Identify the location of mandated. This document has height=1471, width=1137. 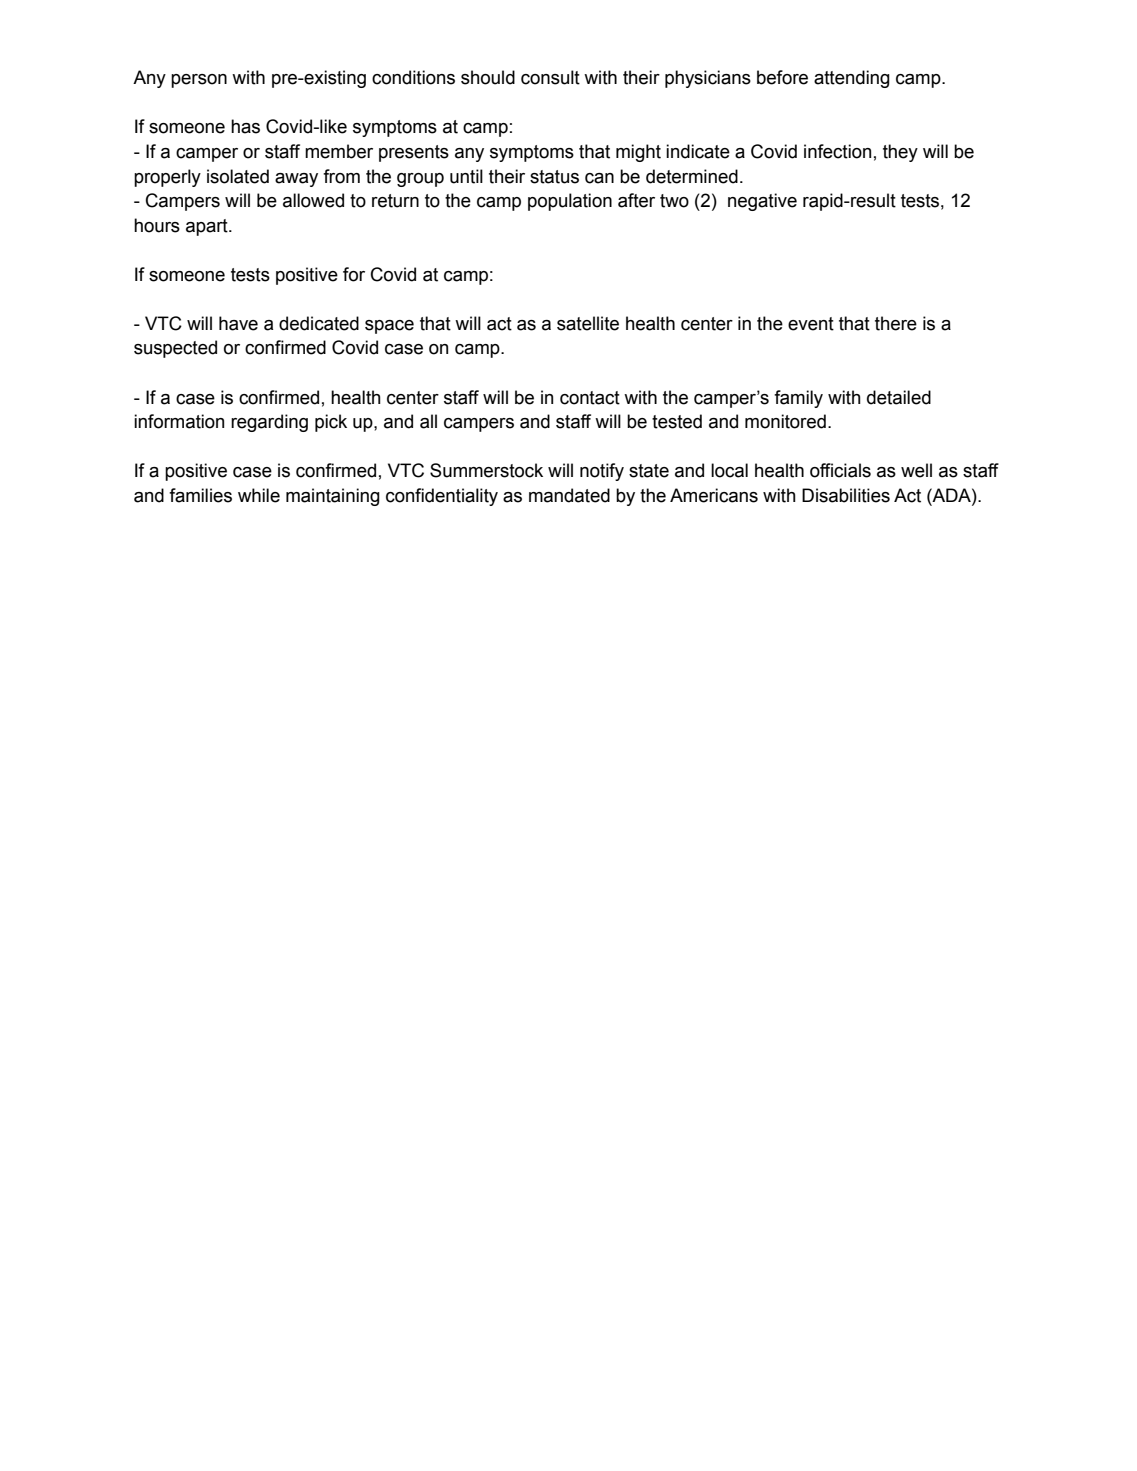
(569, 495).
